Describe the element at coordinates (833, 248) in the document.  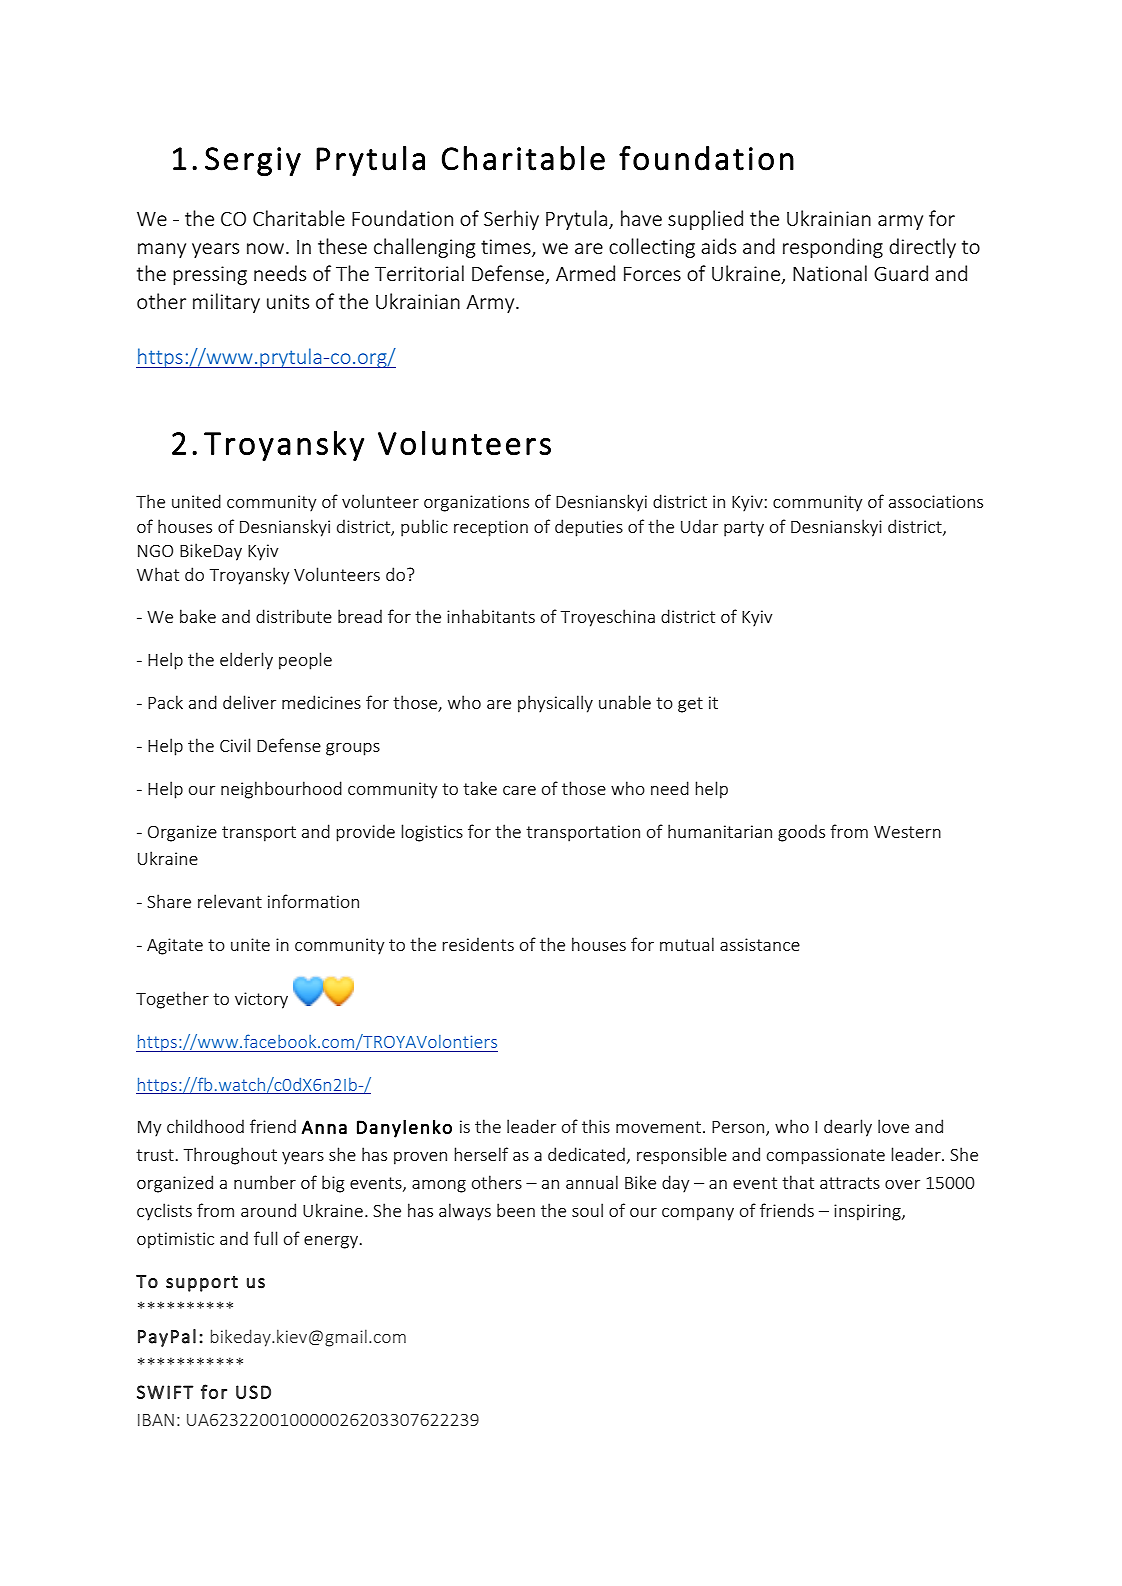
I see `responding` at that location.
